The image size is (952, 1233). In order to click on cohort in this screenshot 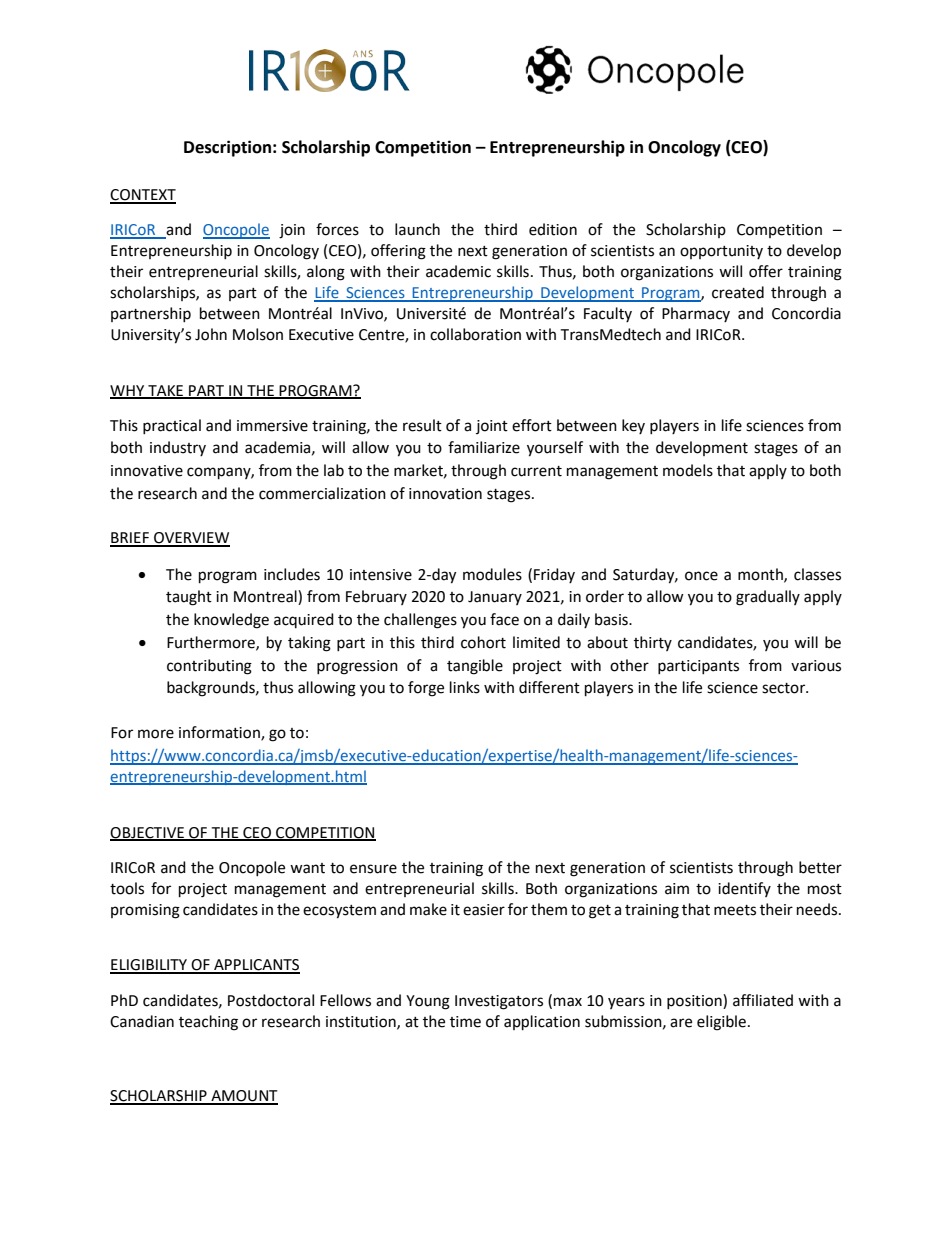, I will do `click(483, 642)`.
